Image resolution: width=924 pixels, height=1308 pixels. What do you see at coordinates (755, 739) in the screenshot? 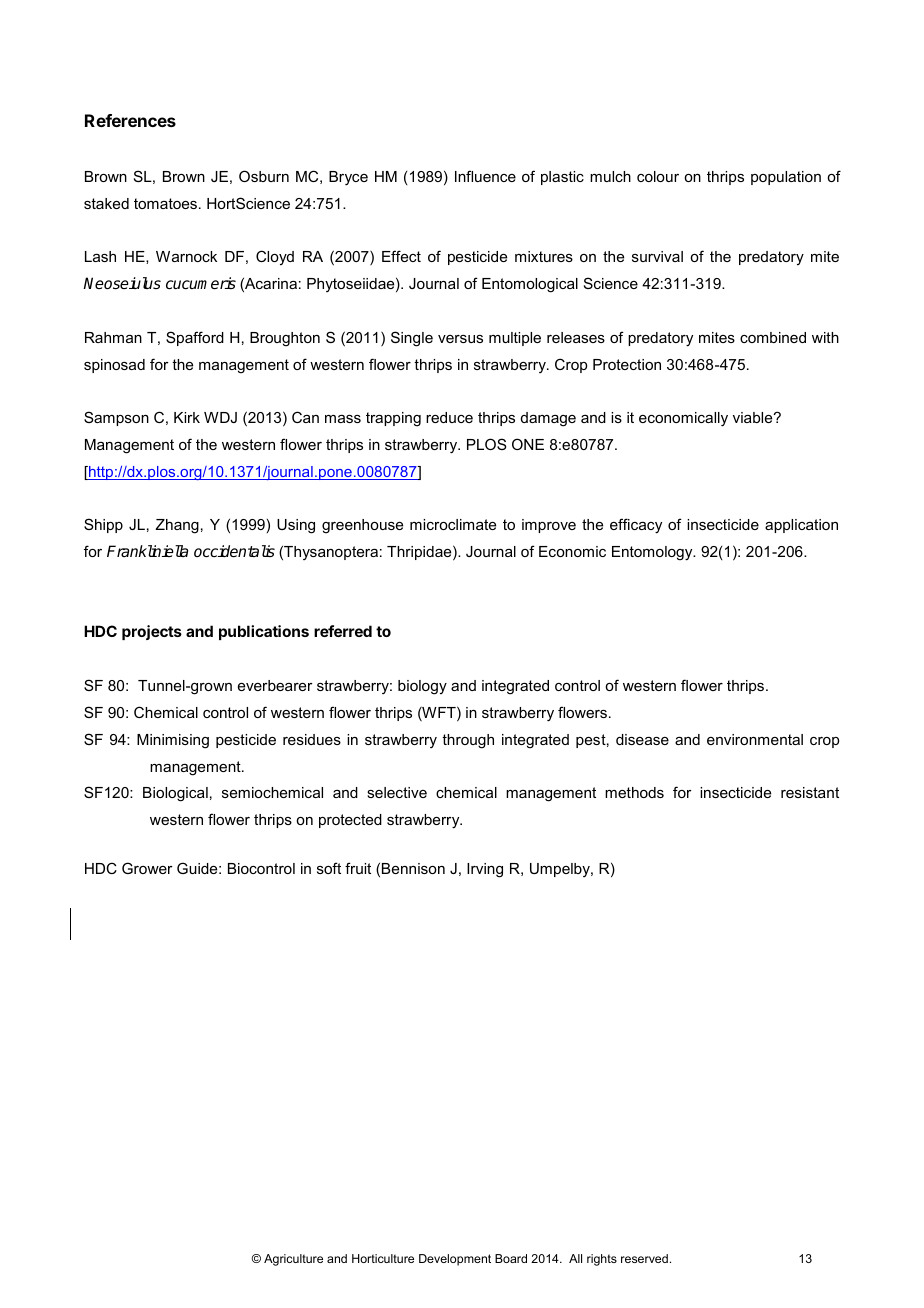
I see `environmental` at bounding box center [755, 739].
